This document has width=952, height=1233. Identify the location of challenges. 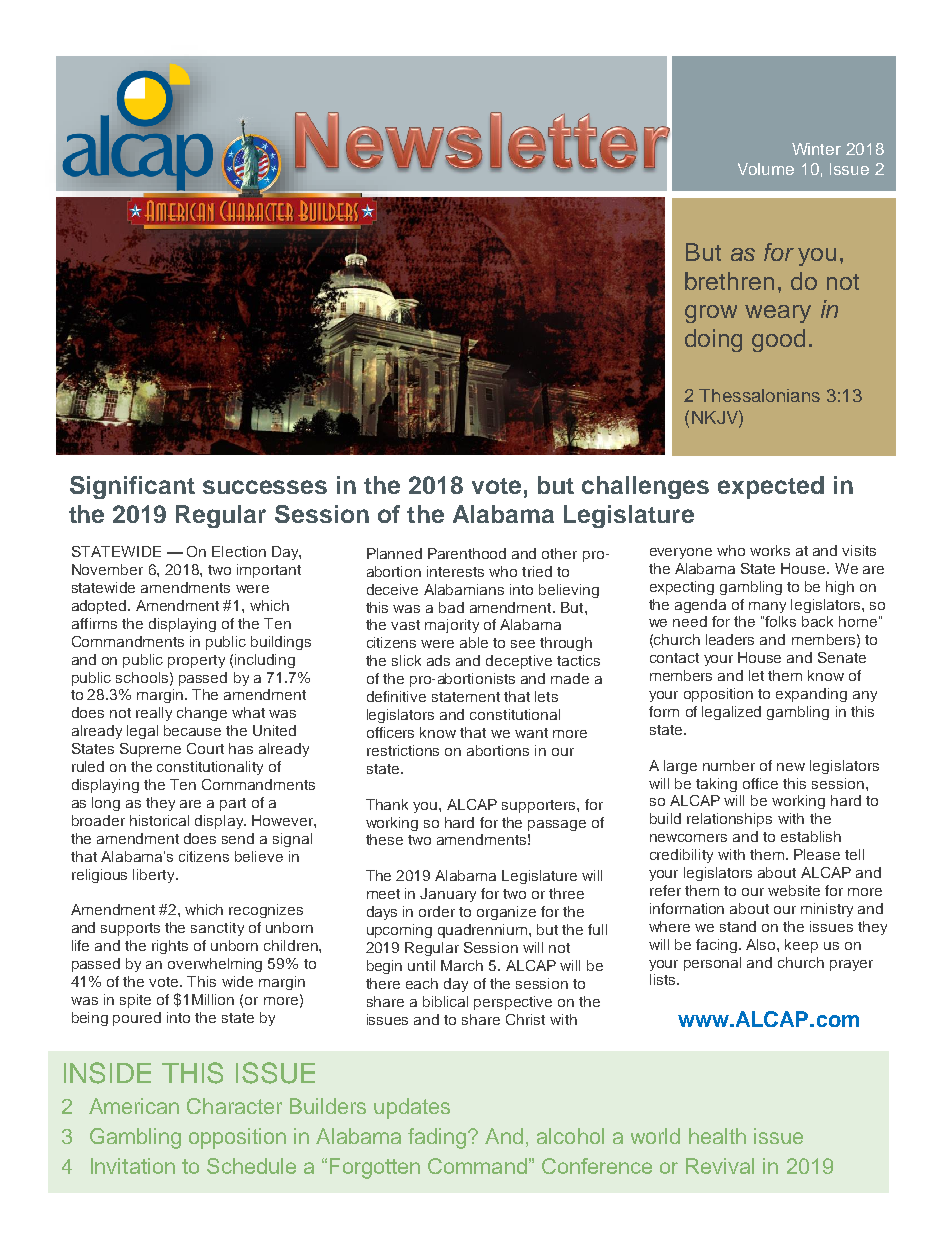
(645, 487).
